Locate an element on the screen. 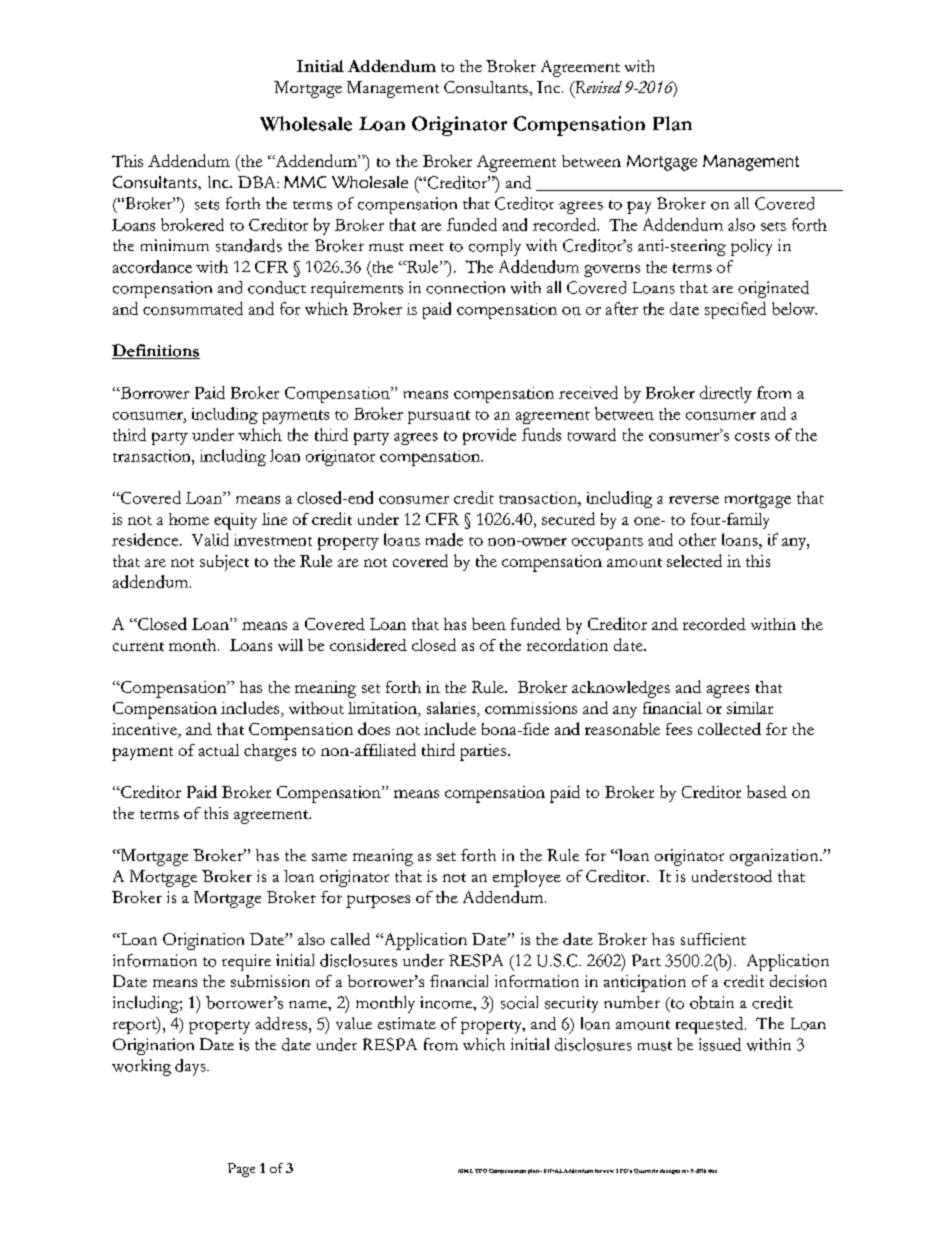  similar is located at coordinates (750, 708).
